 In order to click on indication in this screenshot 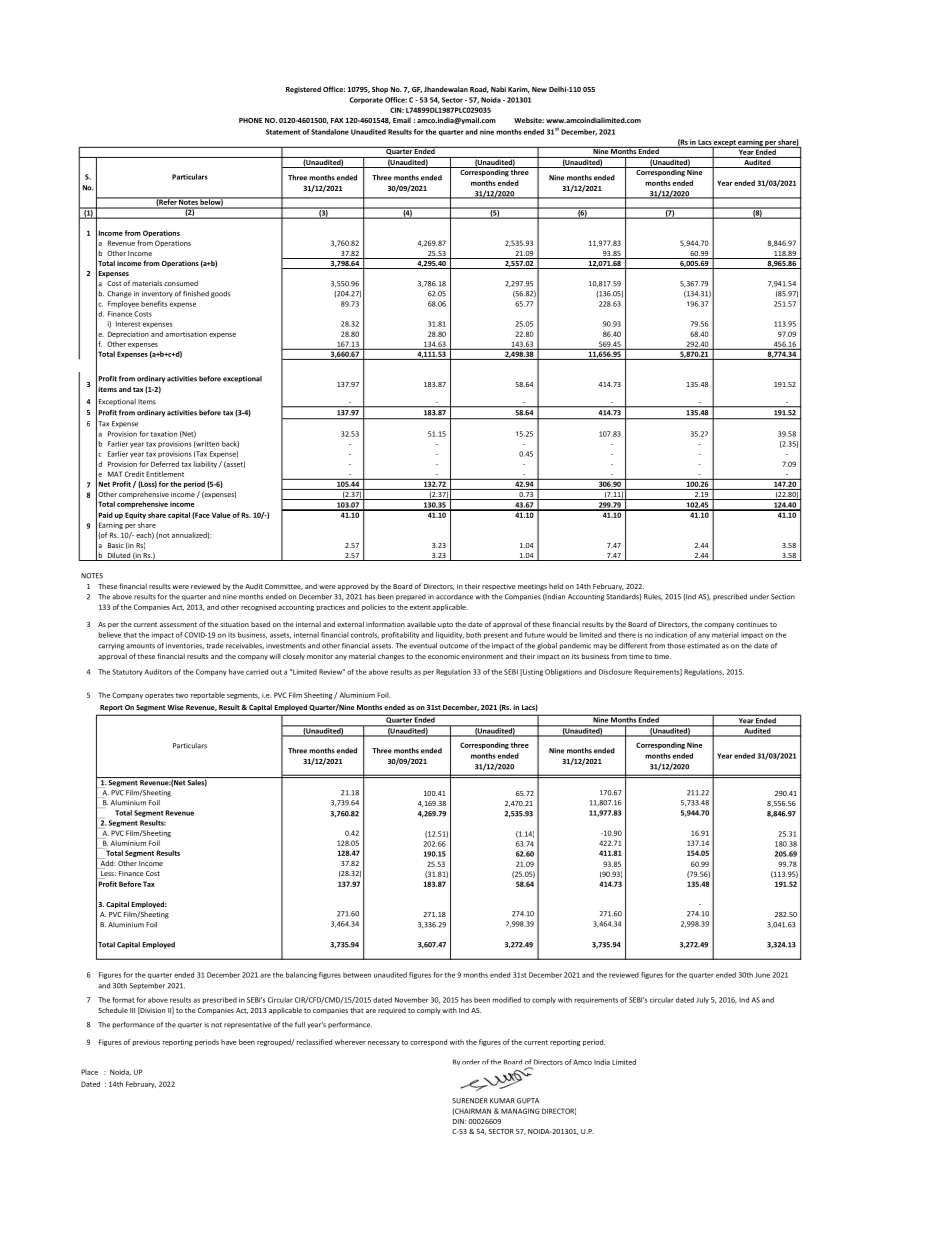, I will do `click(671, 635)`.
